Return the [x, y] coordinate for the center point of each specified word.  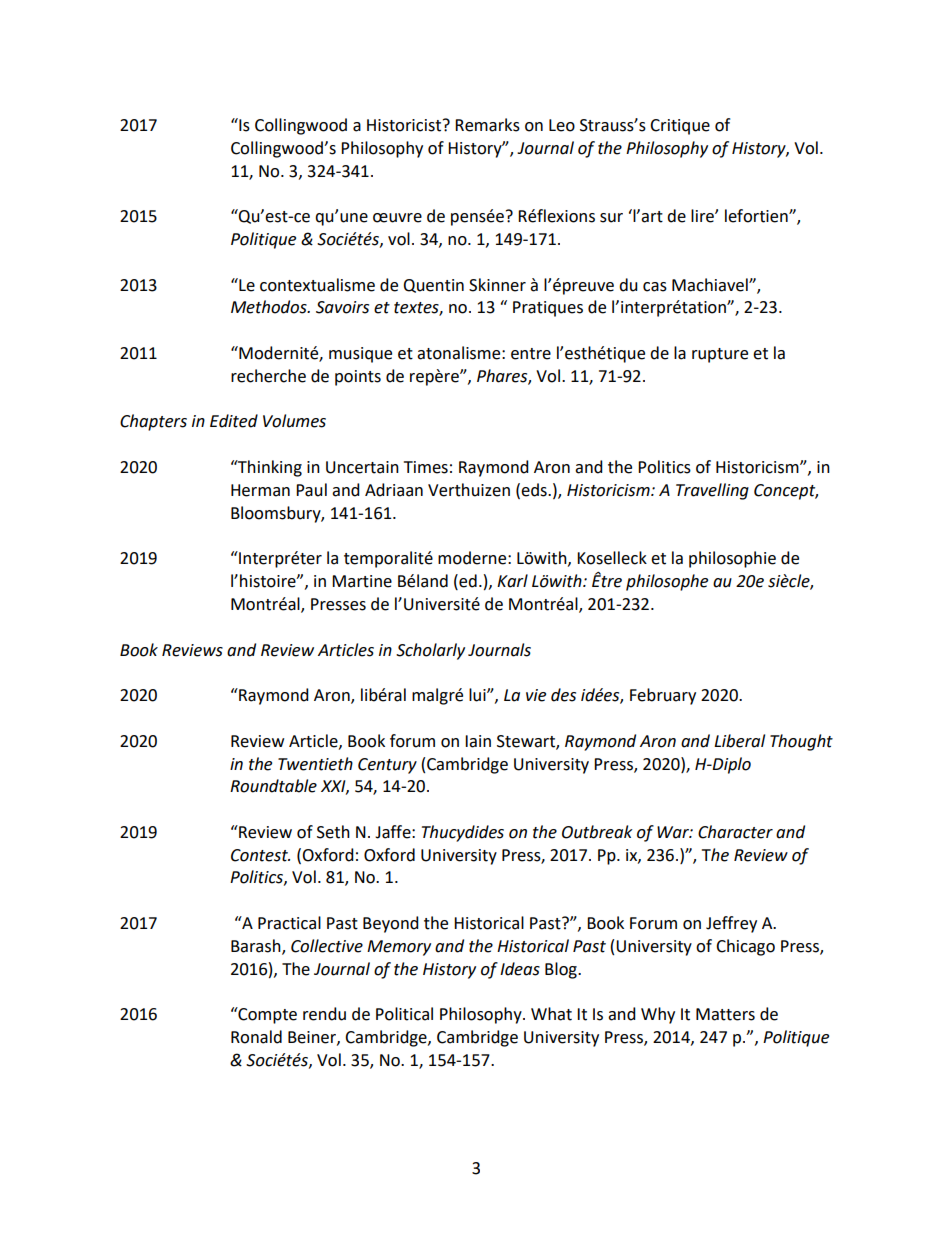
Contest [260, 855]
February [663, 696]
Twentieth [315, 764]
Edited [234, 421]
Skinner [497, 285]
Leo [562, 125]
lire [703, 216]
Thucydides [463, 833]
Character [735, 832]
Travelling [712, 491]
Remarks [487, 125]
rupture [720, 355]
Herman [260, 490]
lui [478, 695]
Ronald [256, 1037]
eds [535, 490]
